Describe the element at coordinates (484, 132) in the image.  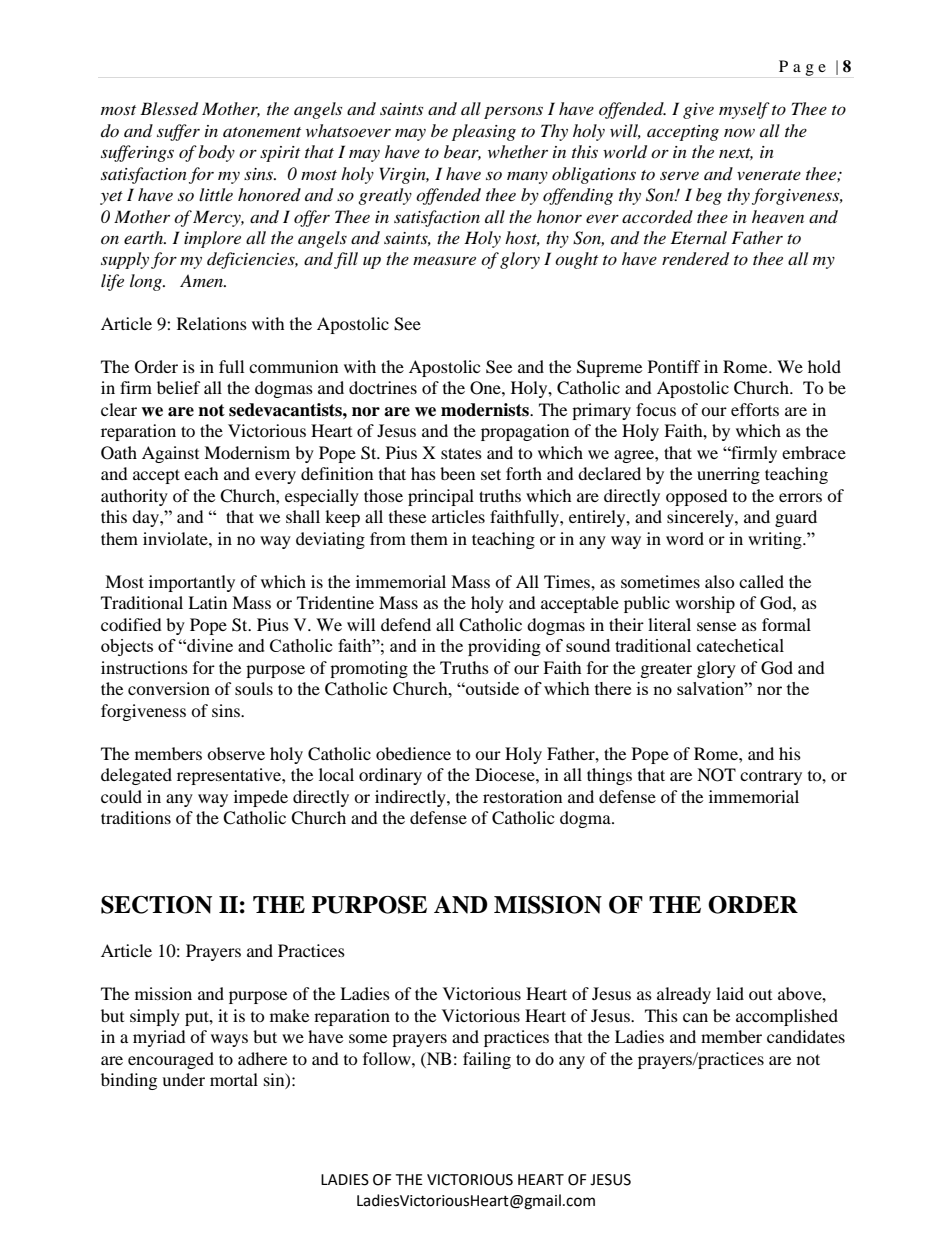
I see `pleasing` at that location.
